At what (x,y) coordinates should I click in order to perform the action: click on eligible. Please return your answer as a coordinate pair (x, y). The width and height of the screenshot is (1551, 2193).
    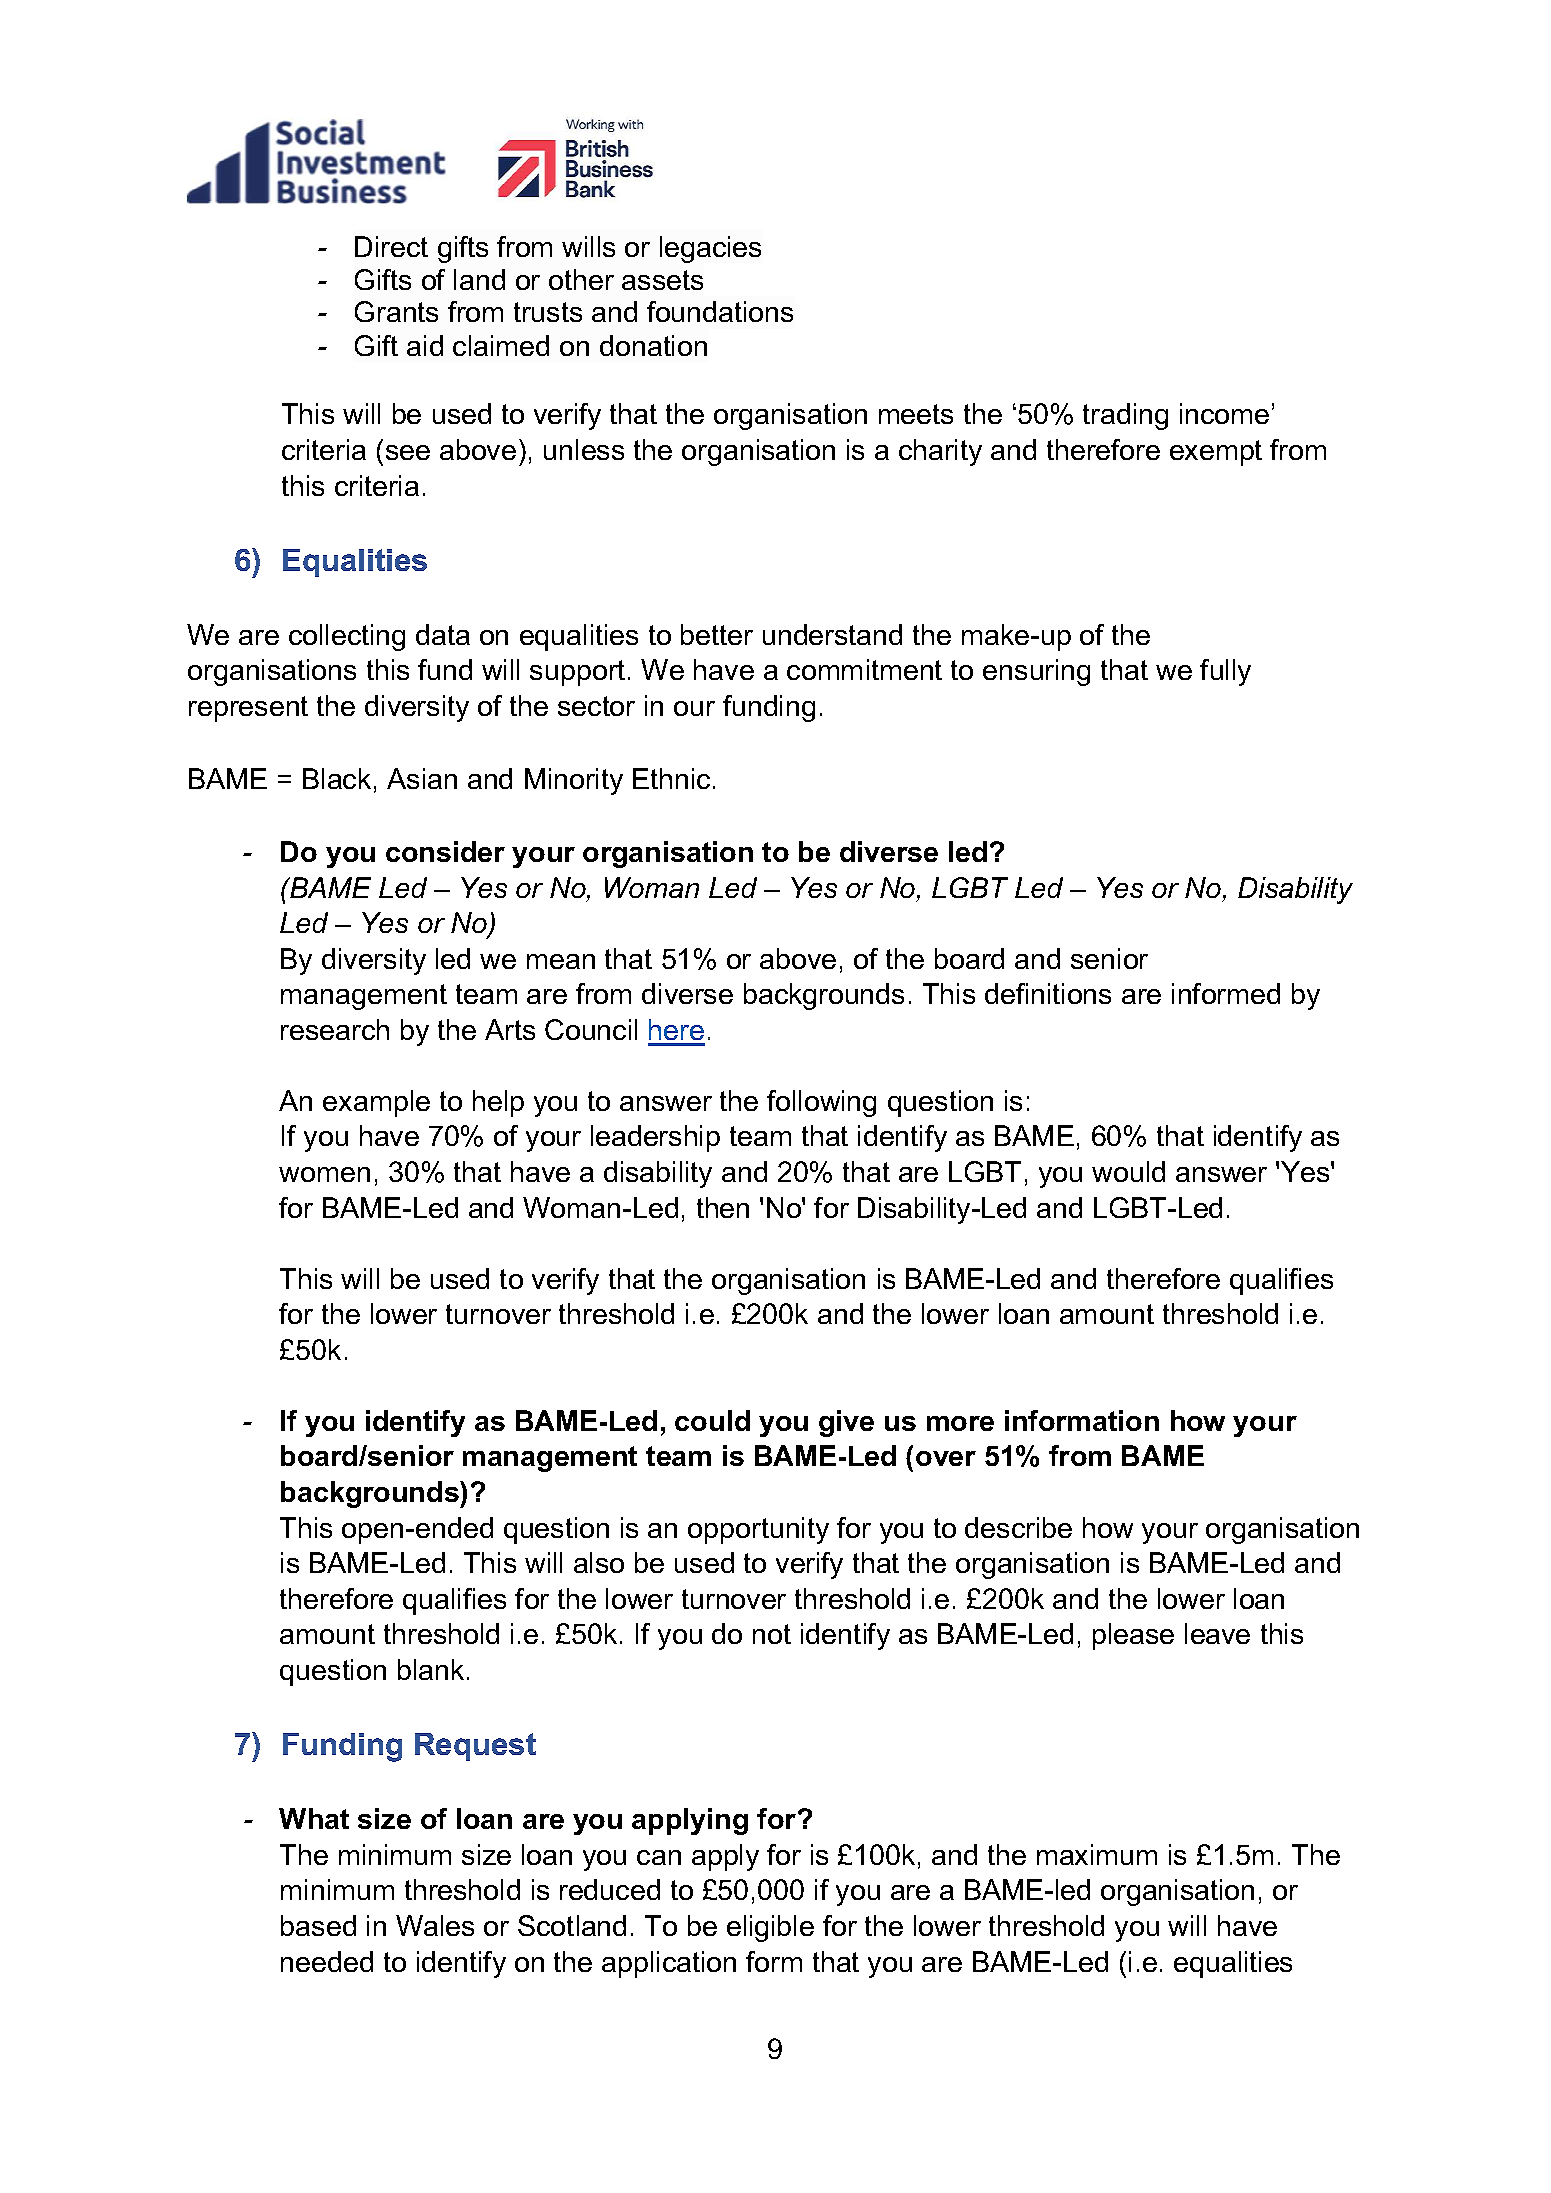
    Looking at the image, I should click on (770, 1928).
